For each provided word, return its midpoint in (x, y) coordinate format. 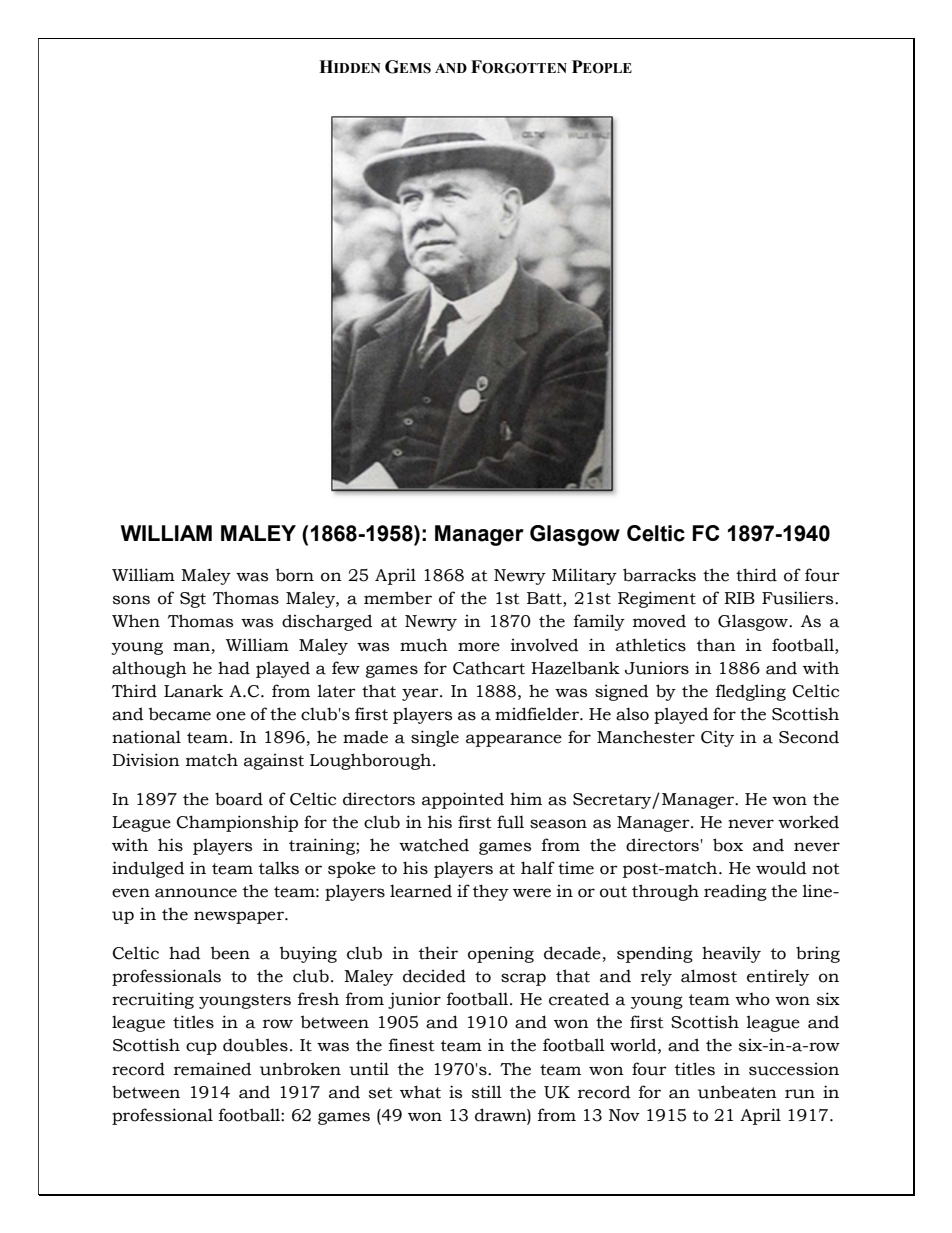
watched (434, 845)
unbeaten (737, 1092)
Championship (237, 823)
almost (709, 976)
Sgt (193, 600)
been (230, 953)
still (487, 1092)
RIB (739, 598)
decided (434, 976)
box (728, 845)
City (717, 738)
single (435, 738)
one (231, 716)
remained (213, 1069)
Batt (545, 599)
